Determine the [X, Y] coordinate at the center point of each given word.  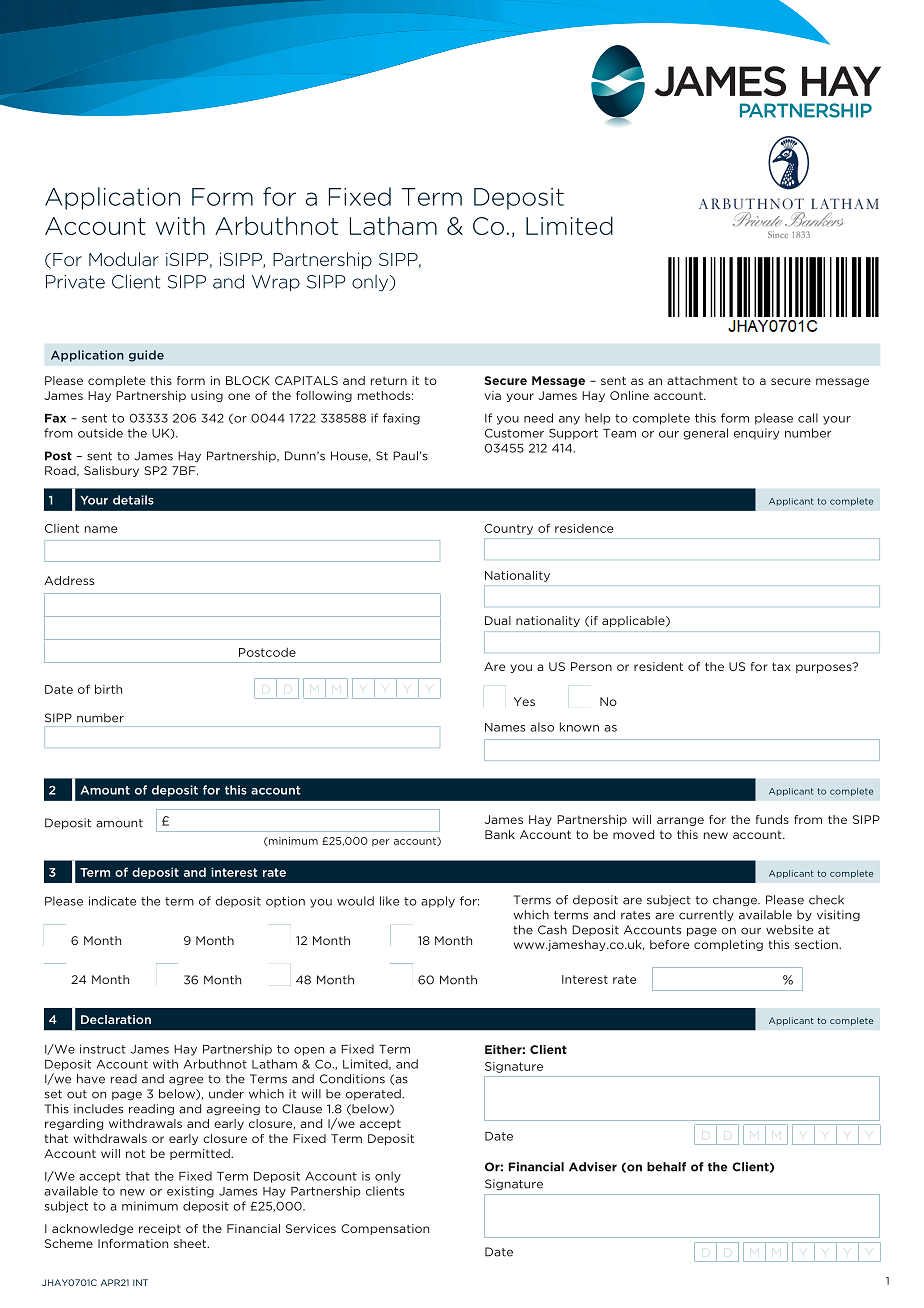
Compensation [385, 1229]
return [389, 380]
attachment [702, 380]
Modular [124, 259]
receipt [160, 1229]
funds [772, 819]
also [542, 727]
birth [108, 689]
